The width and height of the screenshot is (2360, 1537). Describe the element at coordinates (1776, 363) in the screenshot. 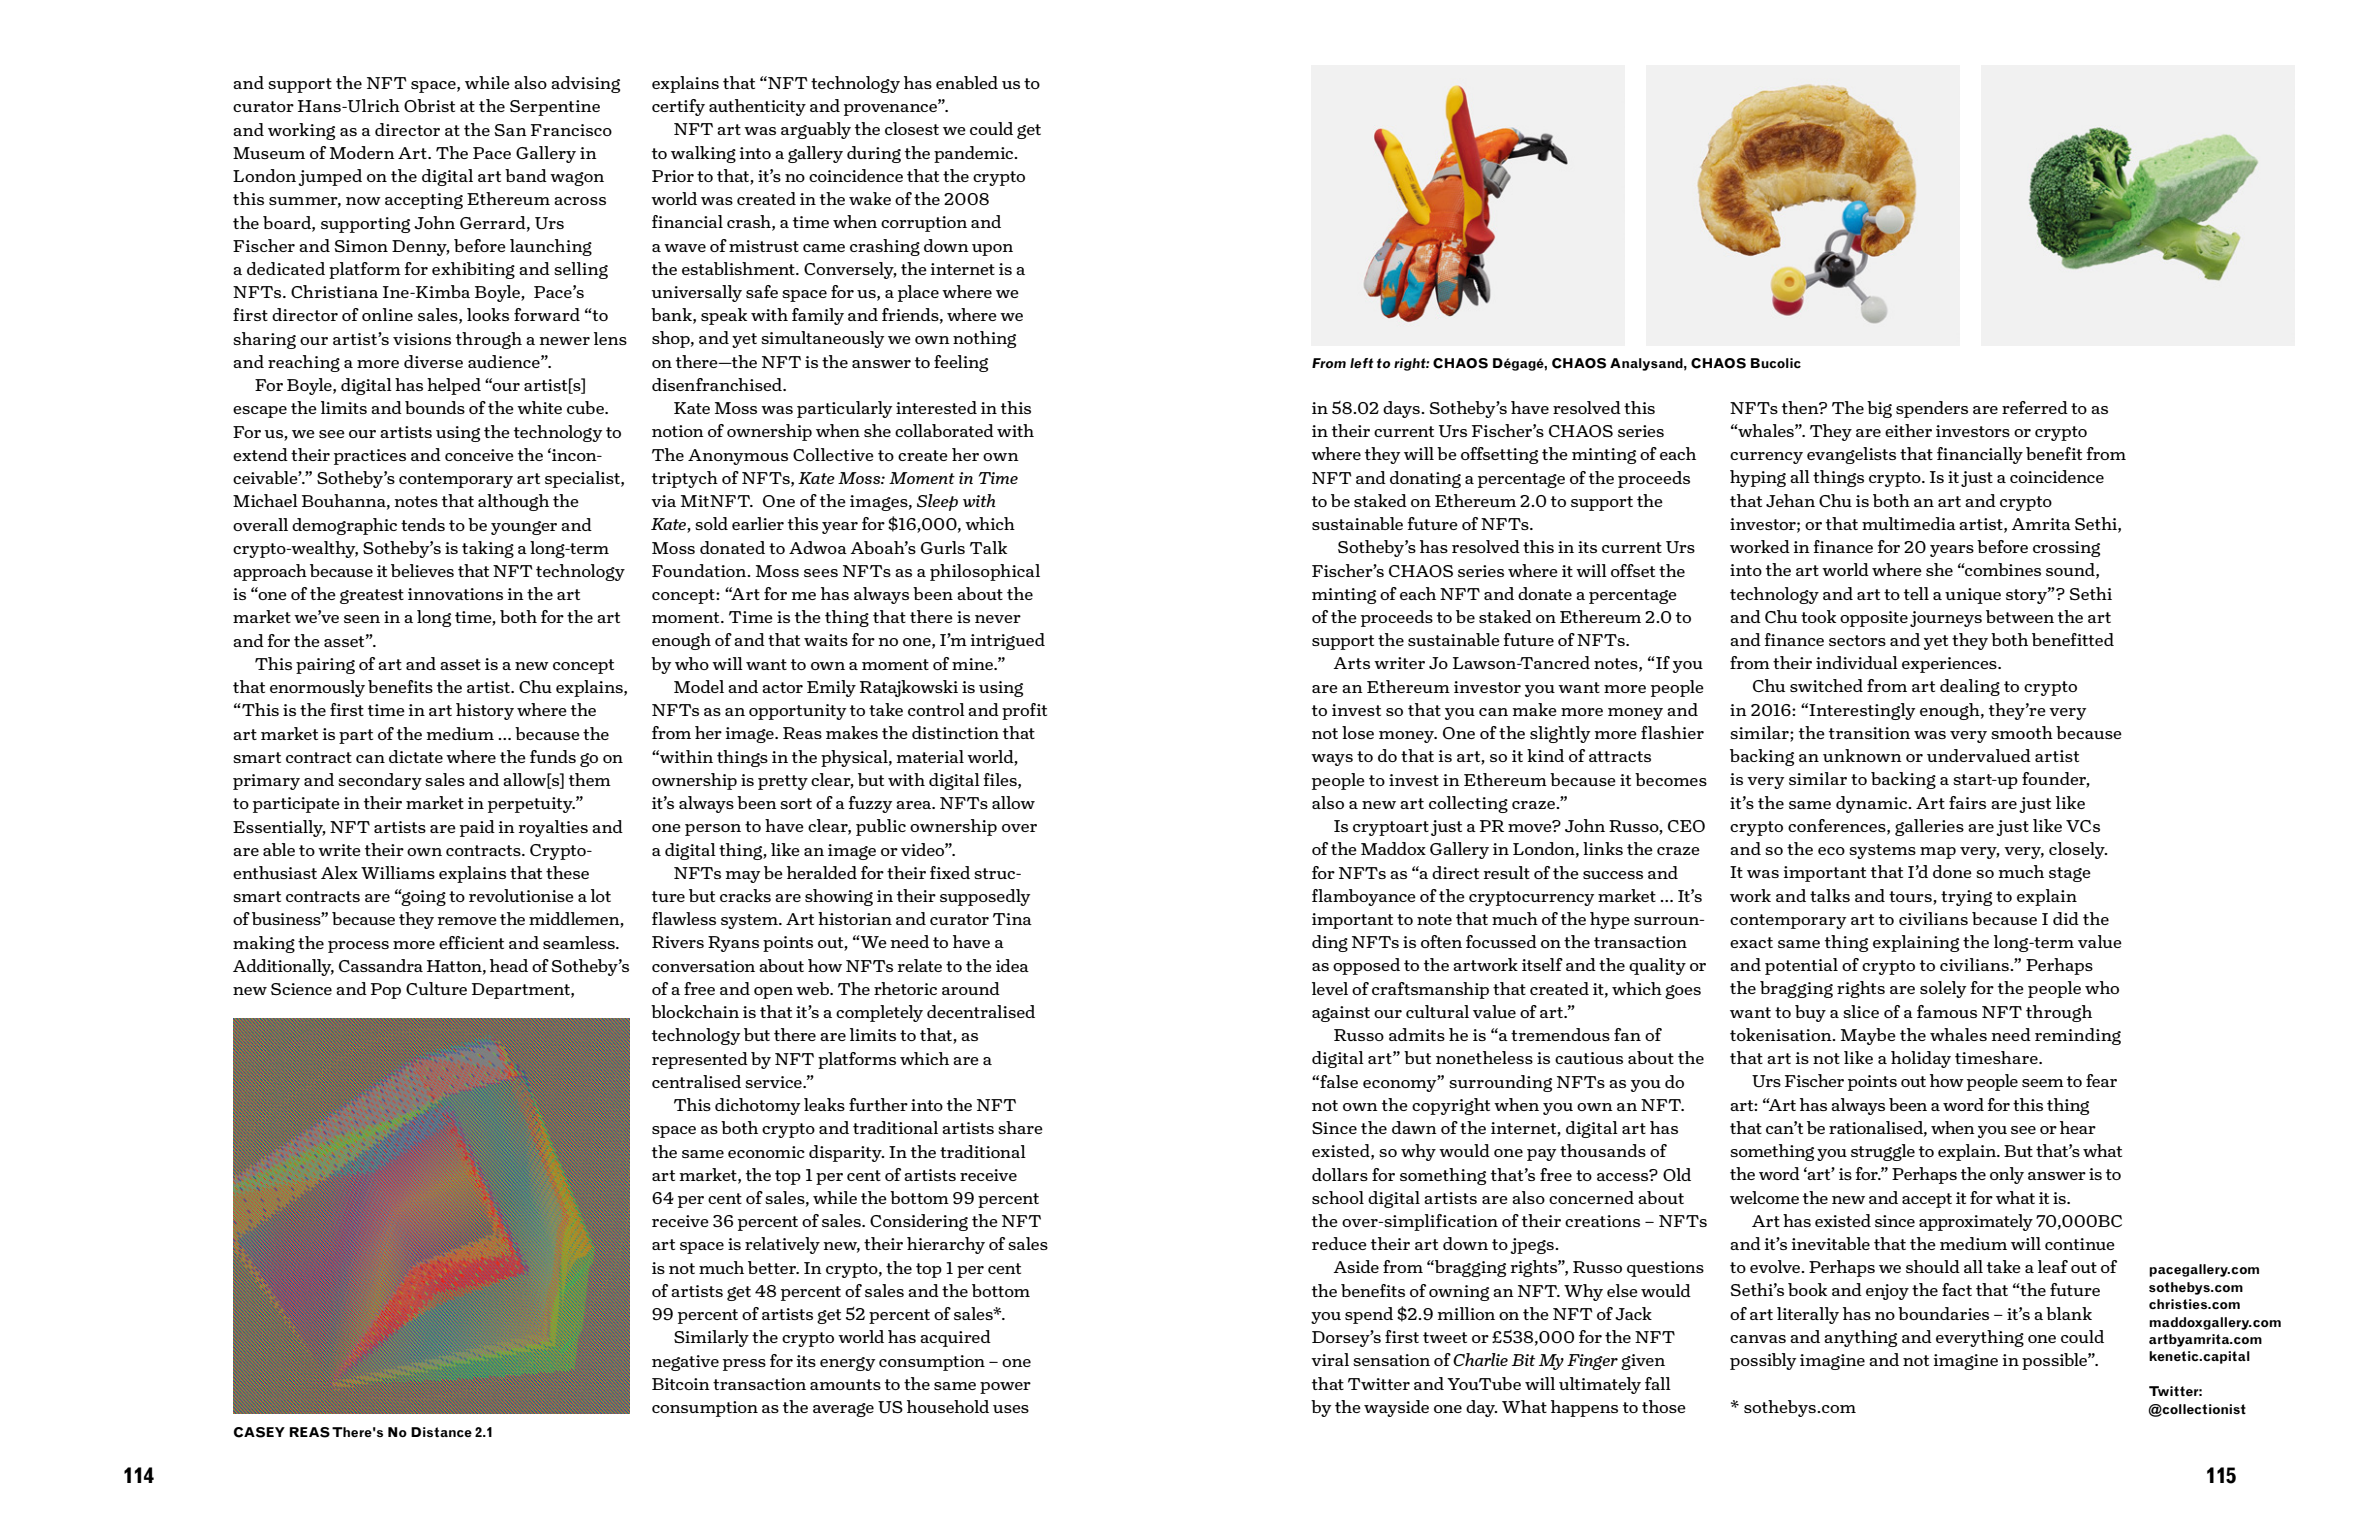

I see `Bucolic` at that location.
